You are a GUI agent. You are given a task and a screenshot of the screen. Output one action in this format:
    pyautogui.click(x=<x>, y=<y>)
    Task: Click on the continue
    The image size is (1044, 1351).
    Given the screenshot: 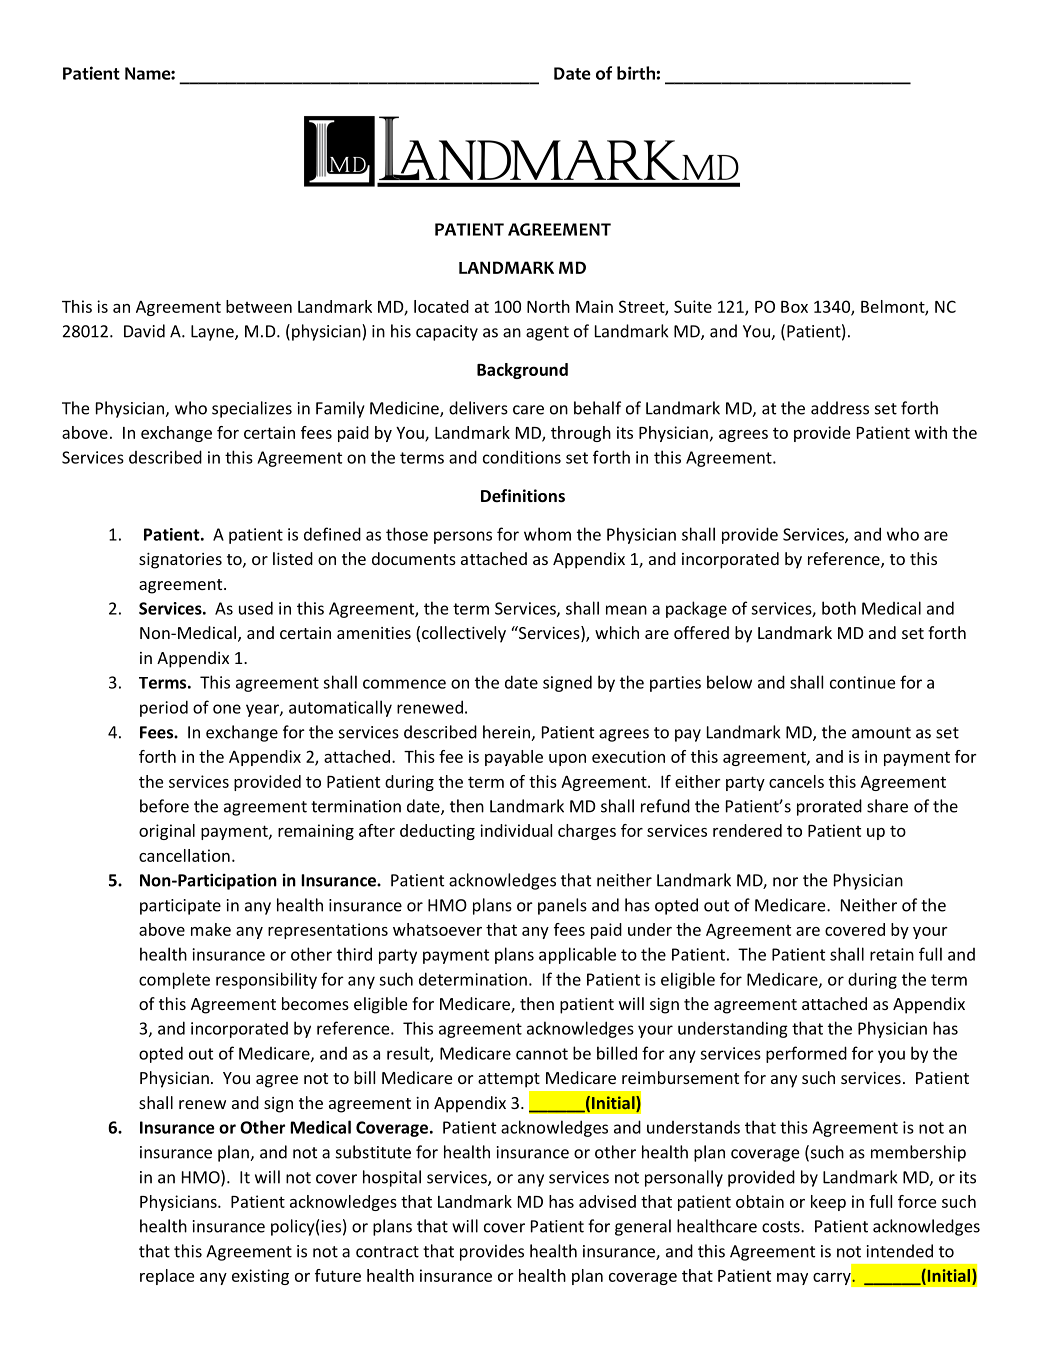 What is the action you would take?
    pyautogui.click(x=862, y=682)
